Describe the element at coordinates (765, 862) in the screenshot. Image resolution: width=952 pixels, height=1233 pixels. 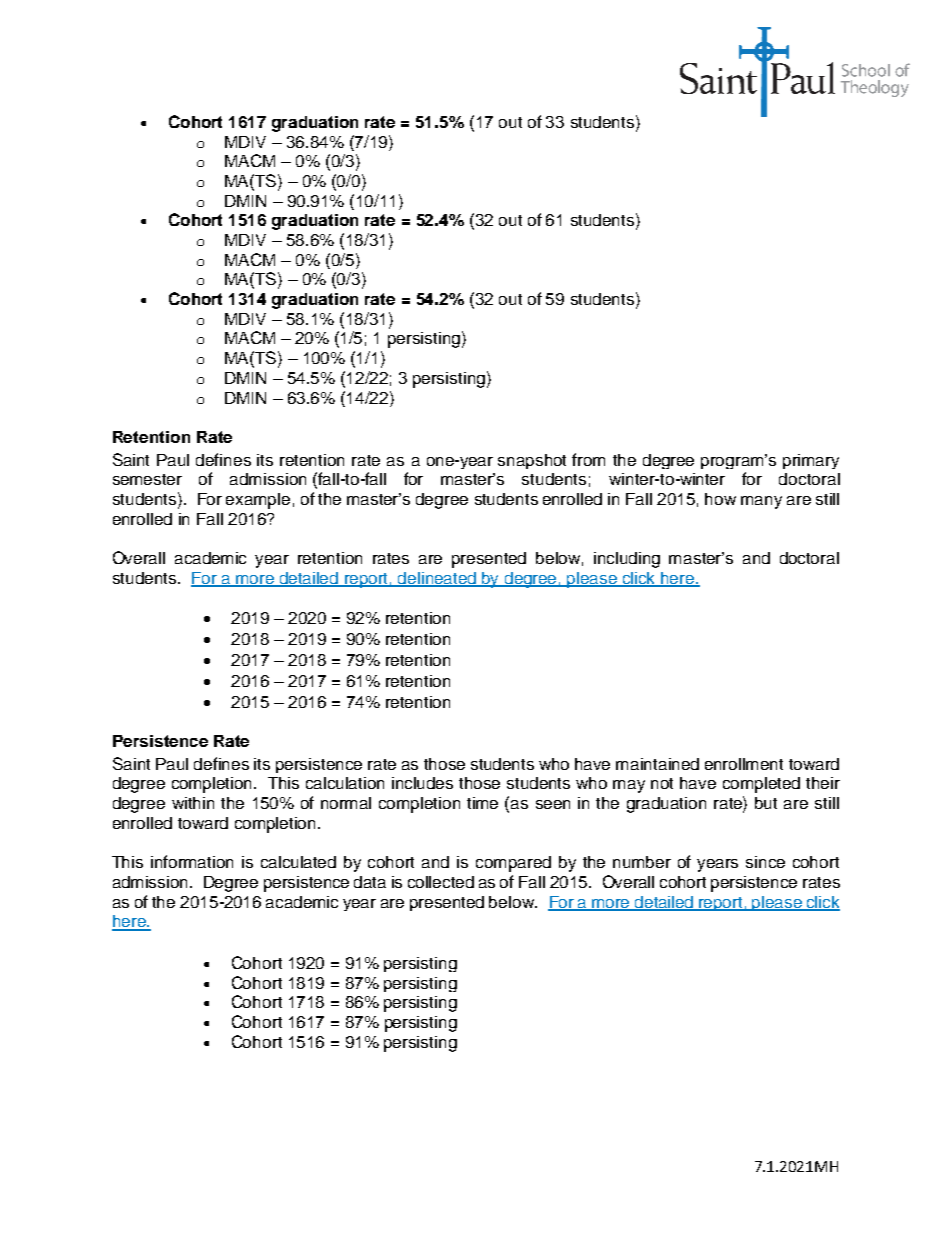
I see `since` at that location.
